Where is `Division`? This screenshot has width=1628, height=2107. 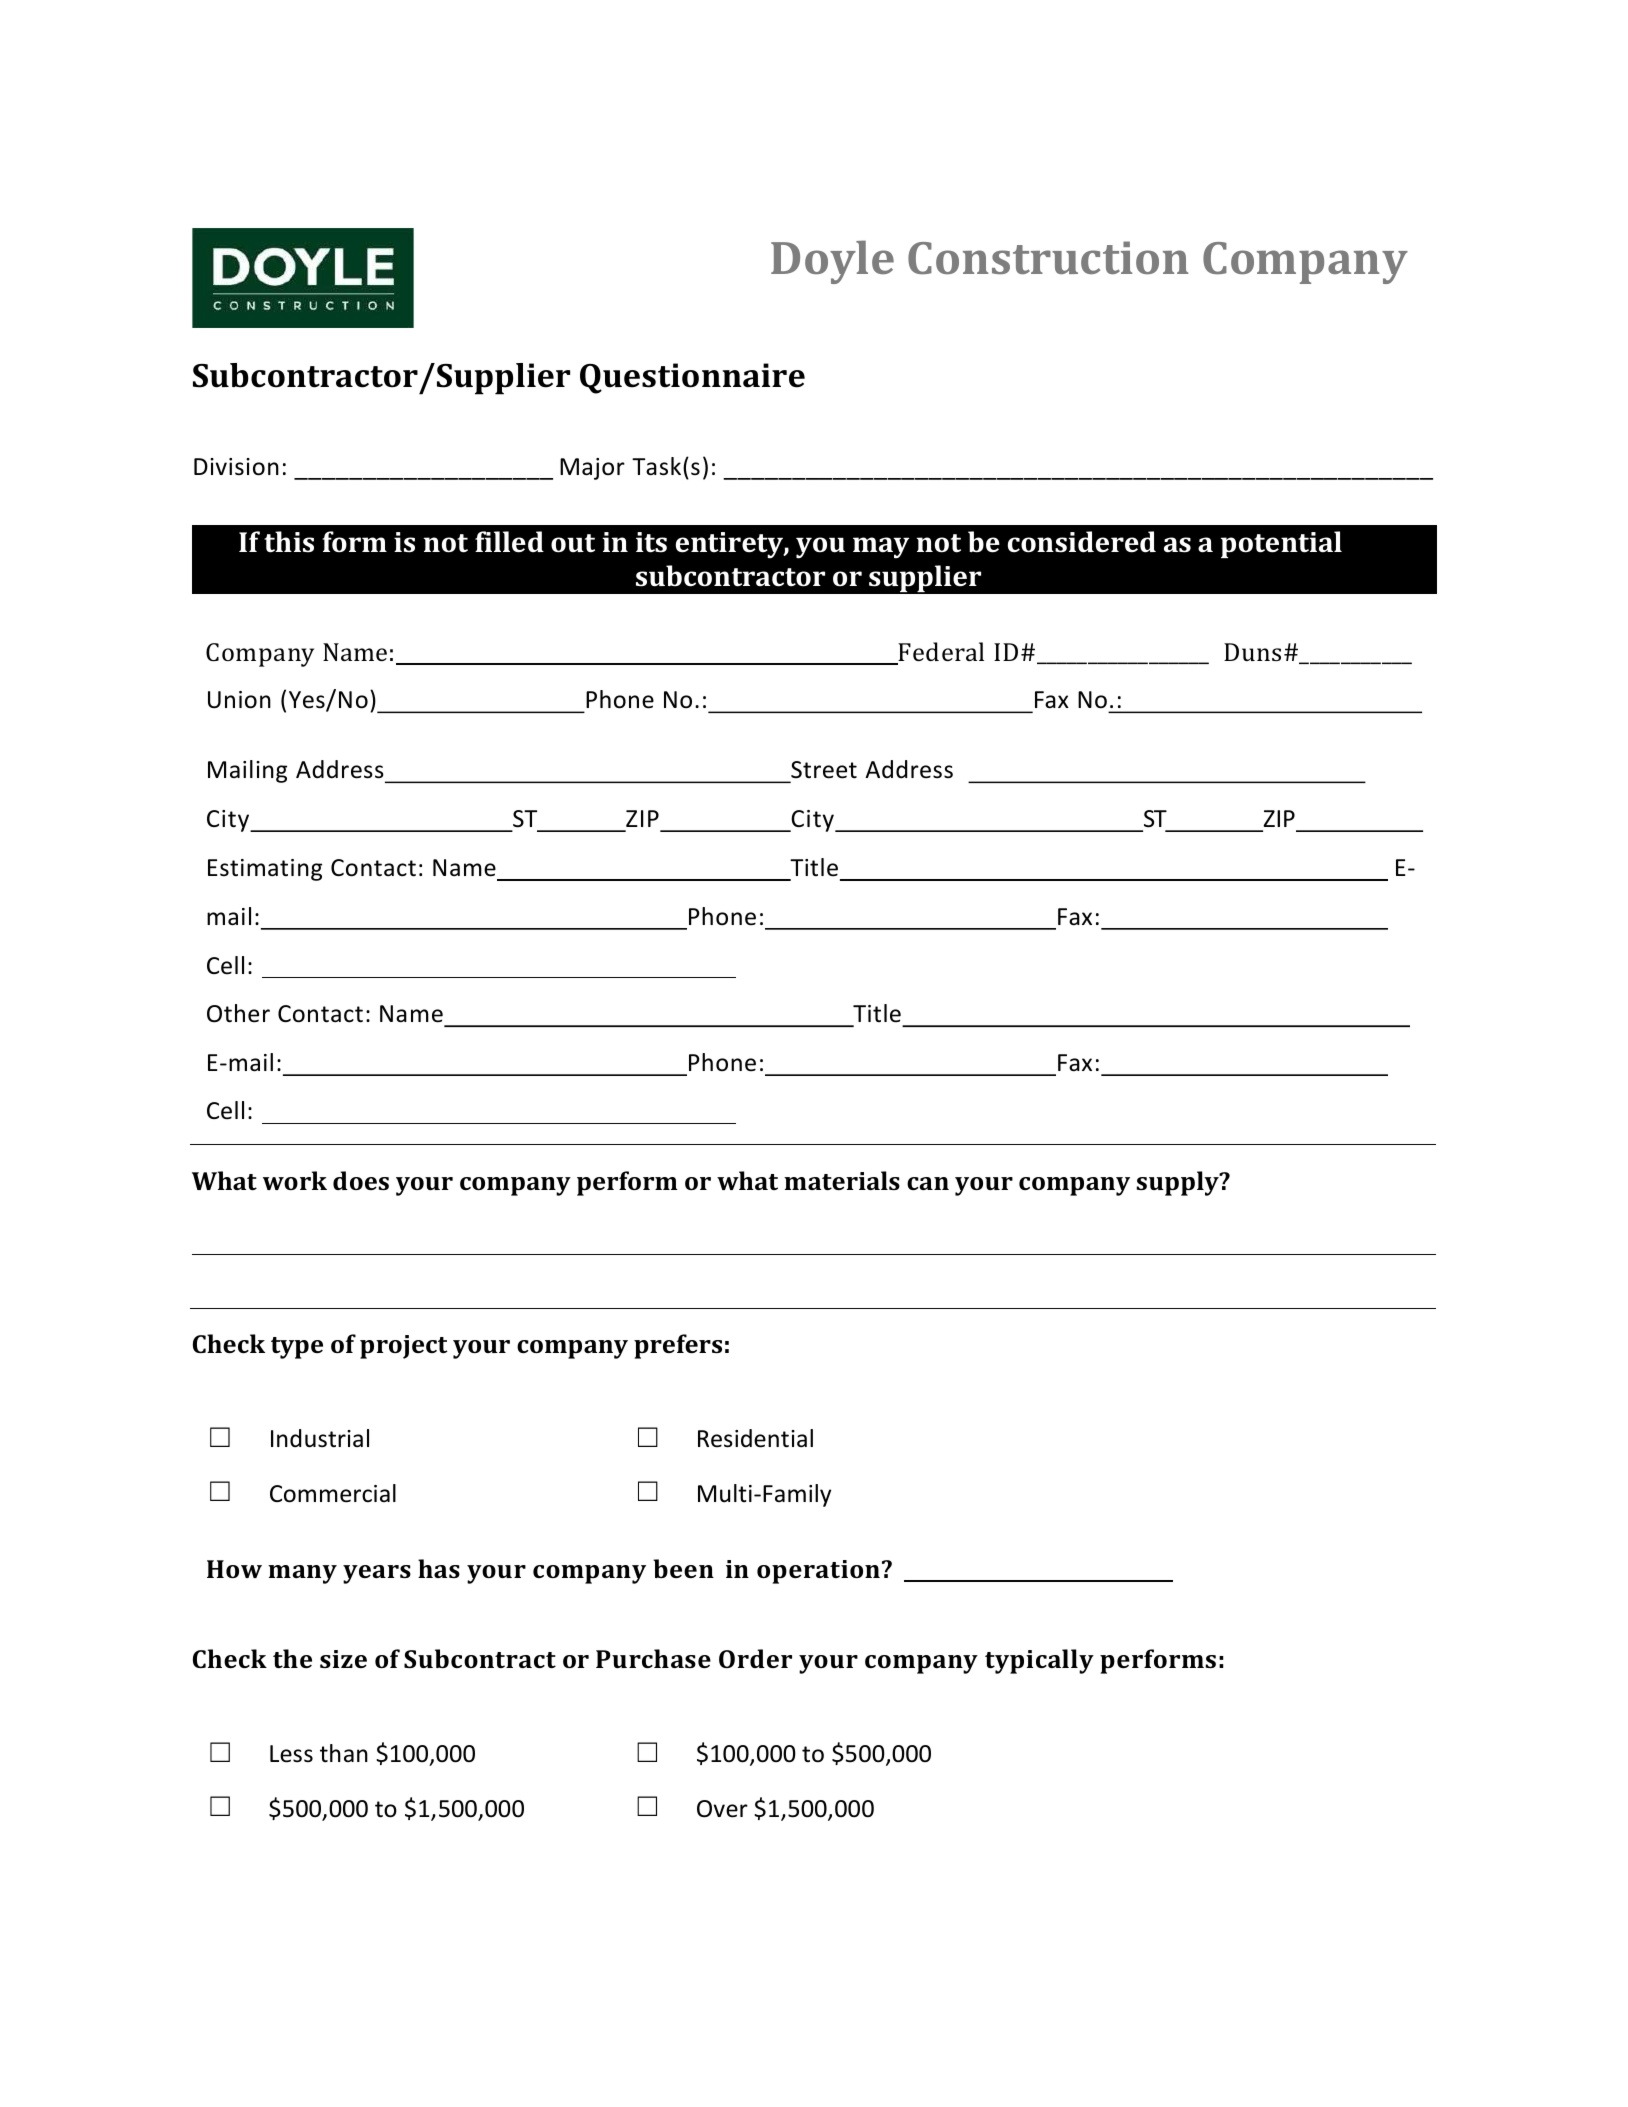 Division is located at coordinates (236, 467).
